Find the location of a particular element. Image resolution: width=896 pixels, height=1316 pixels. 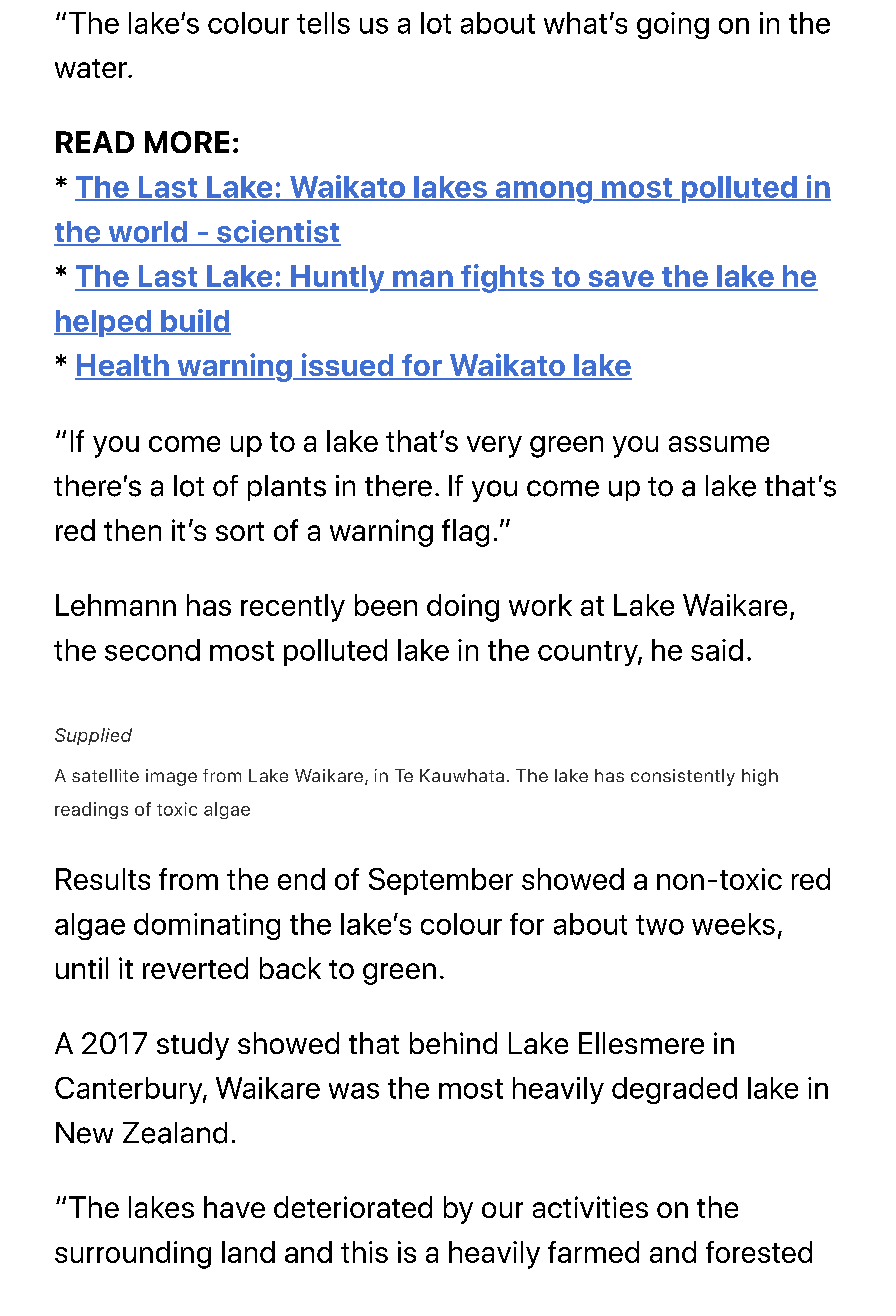

water is located at coordinates (92, 68).
